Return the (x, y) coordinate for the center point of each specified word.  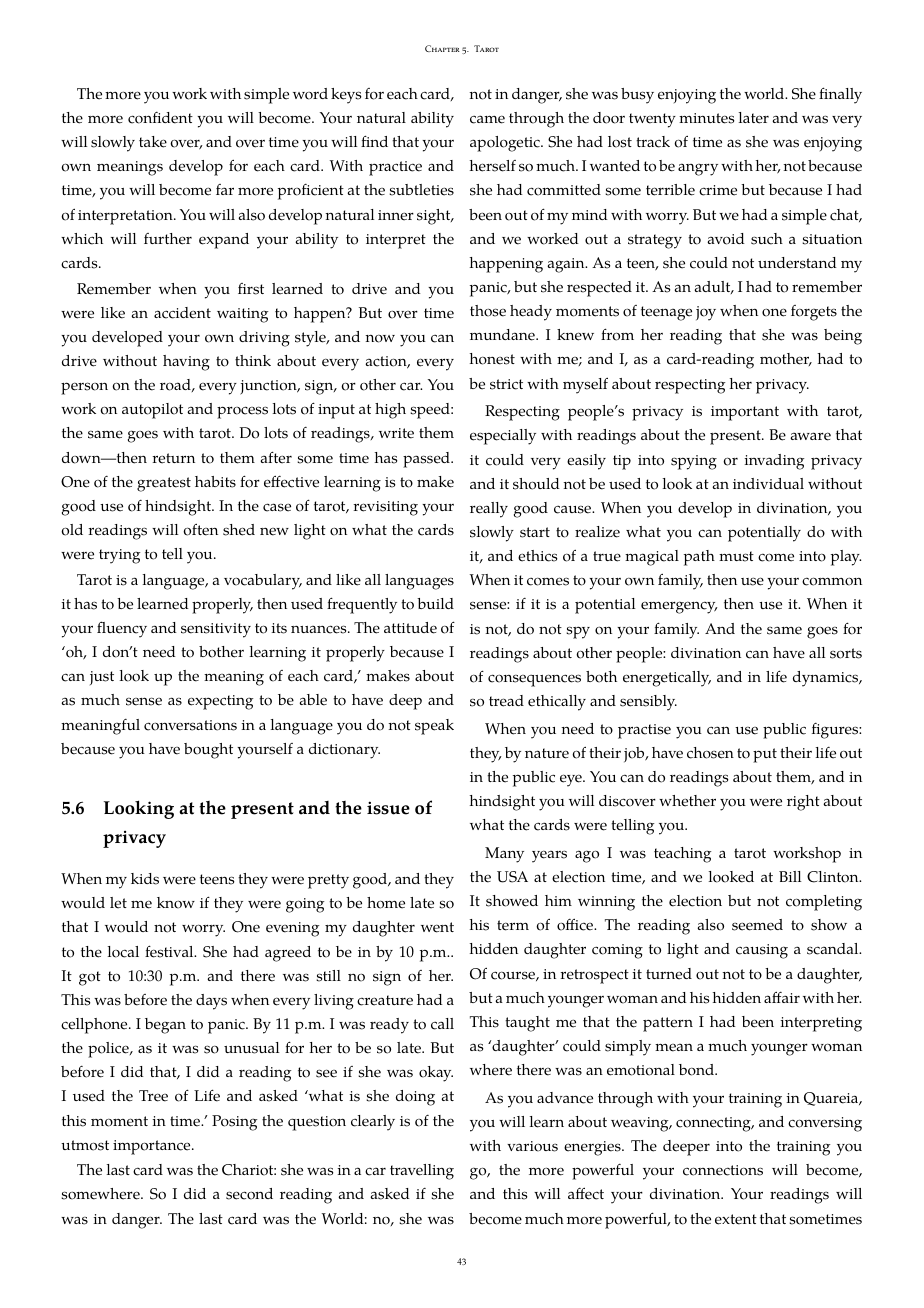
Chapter (442, 48)
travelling (422, 1172)
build (435, 603)
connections (723, 1170)
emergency (679, 607)
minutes (706, 118)
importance (153, 1147)
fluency (122, 629)
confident (160, 118)
